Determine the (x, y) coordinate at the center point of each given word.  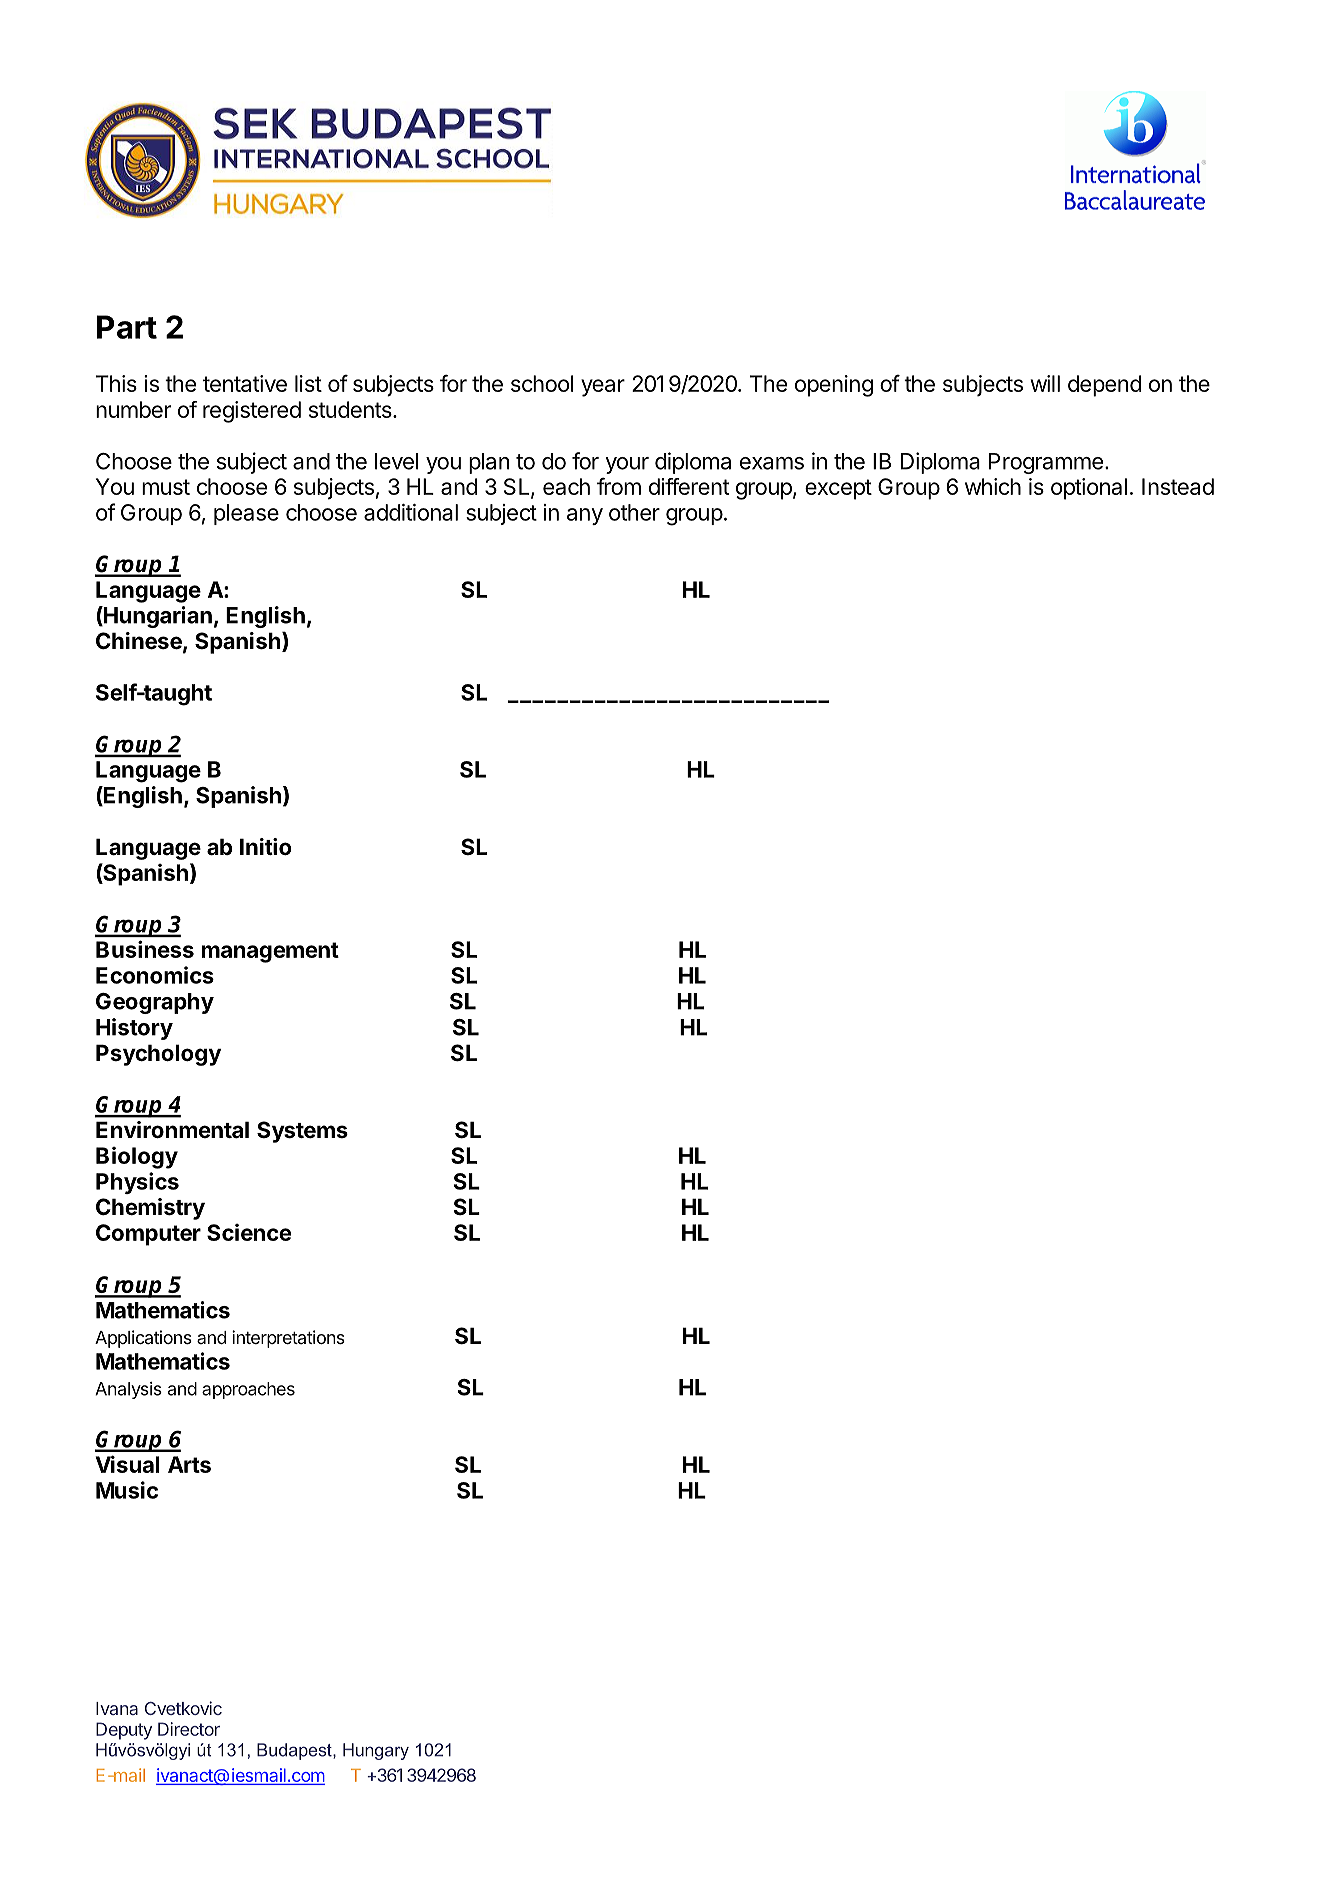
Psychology (158, 1055)
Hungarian (157, 617)
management (270, 952)
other (634, 512)
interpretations (288, 1339)
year (603, 388)
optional (1089, 489)
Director (189, 1729)
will (1045, 383)
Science (249, 1232)
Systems (302, 1132)
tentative (245, 383)
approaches (248, 1390)
